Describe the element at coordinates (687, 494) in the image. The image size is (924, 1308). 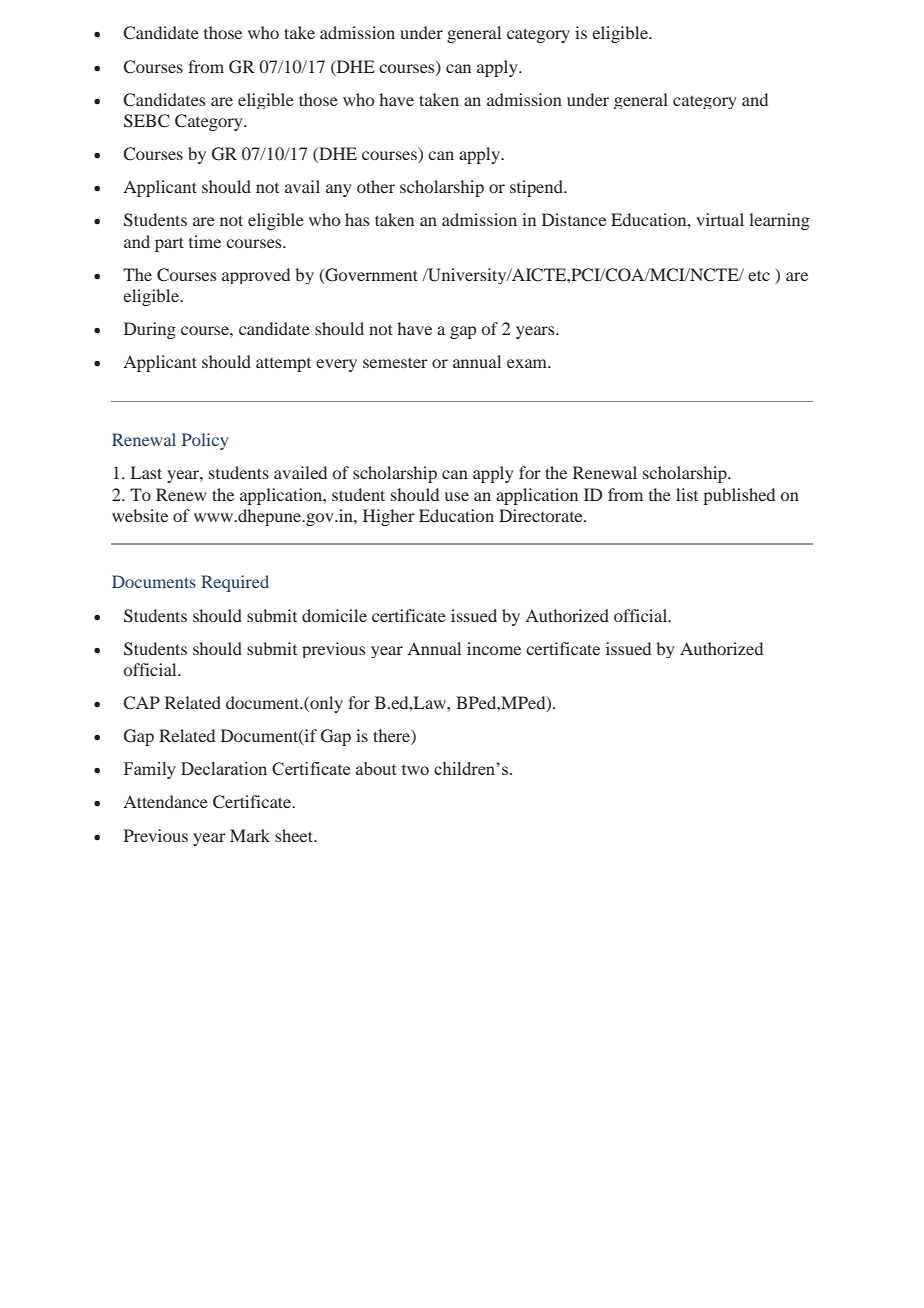
I see `list` at that location.
